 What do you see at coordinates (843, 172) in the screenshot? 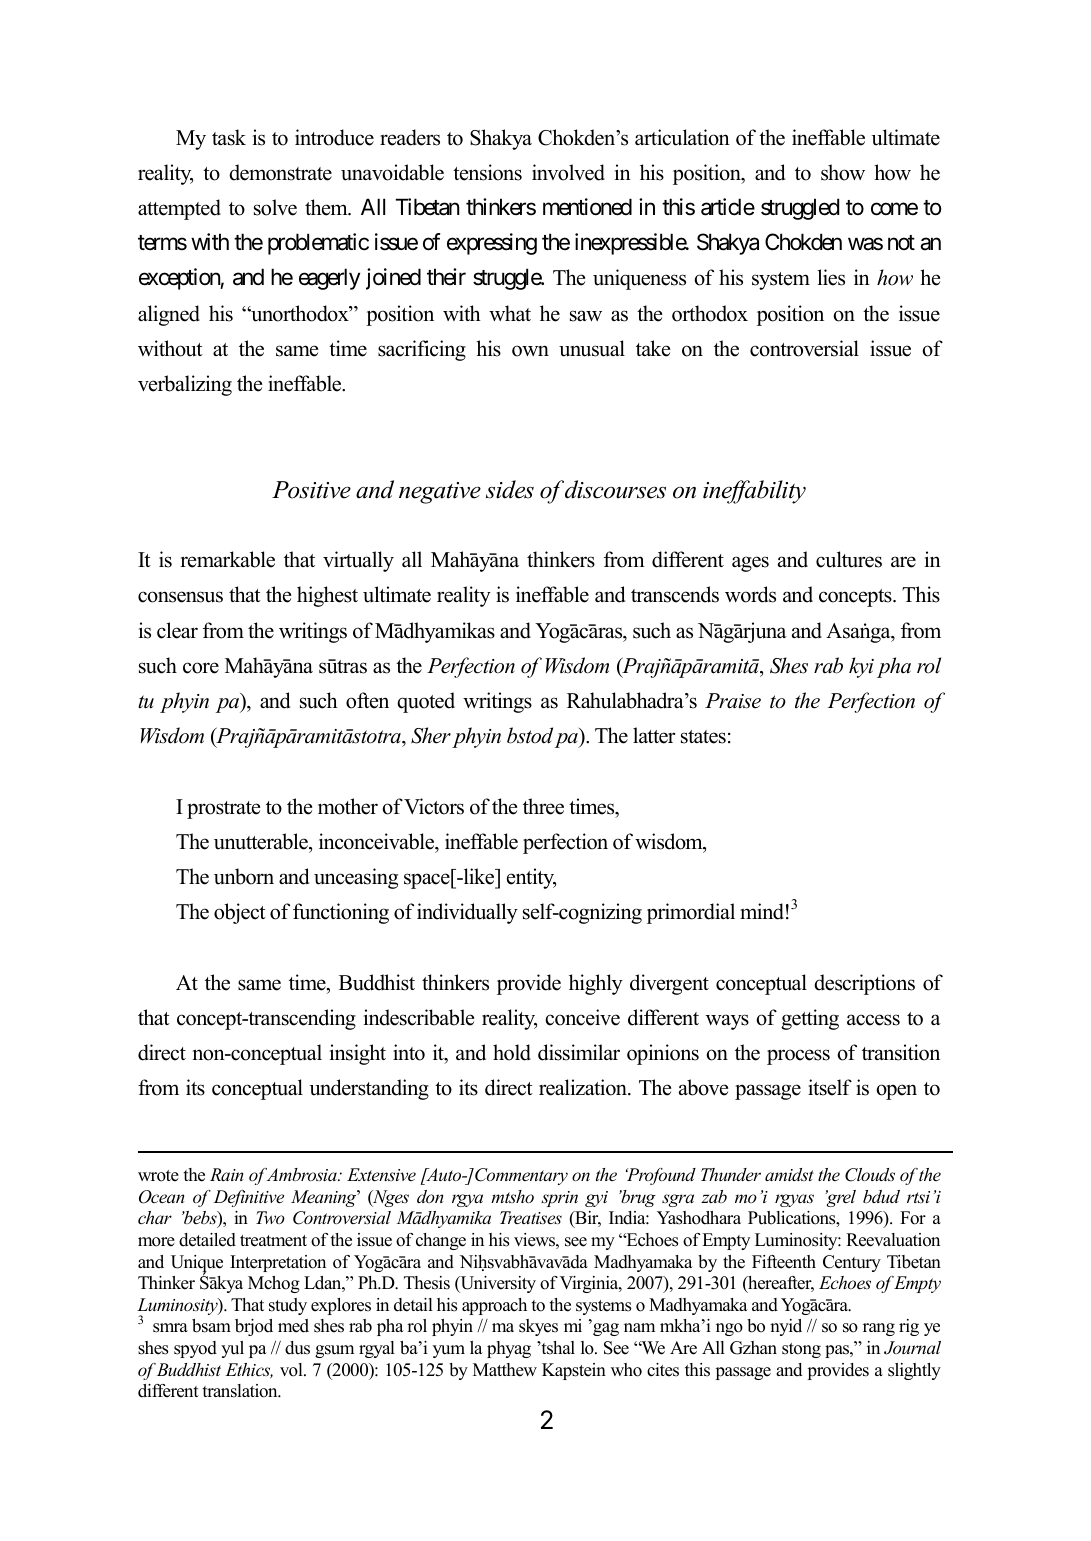
I see `show` at bounding box center [843, 172].
